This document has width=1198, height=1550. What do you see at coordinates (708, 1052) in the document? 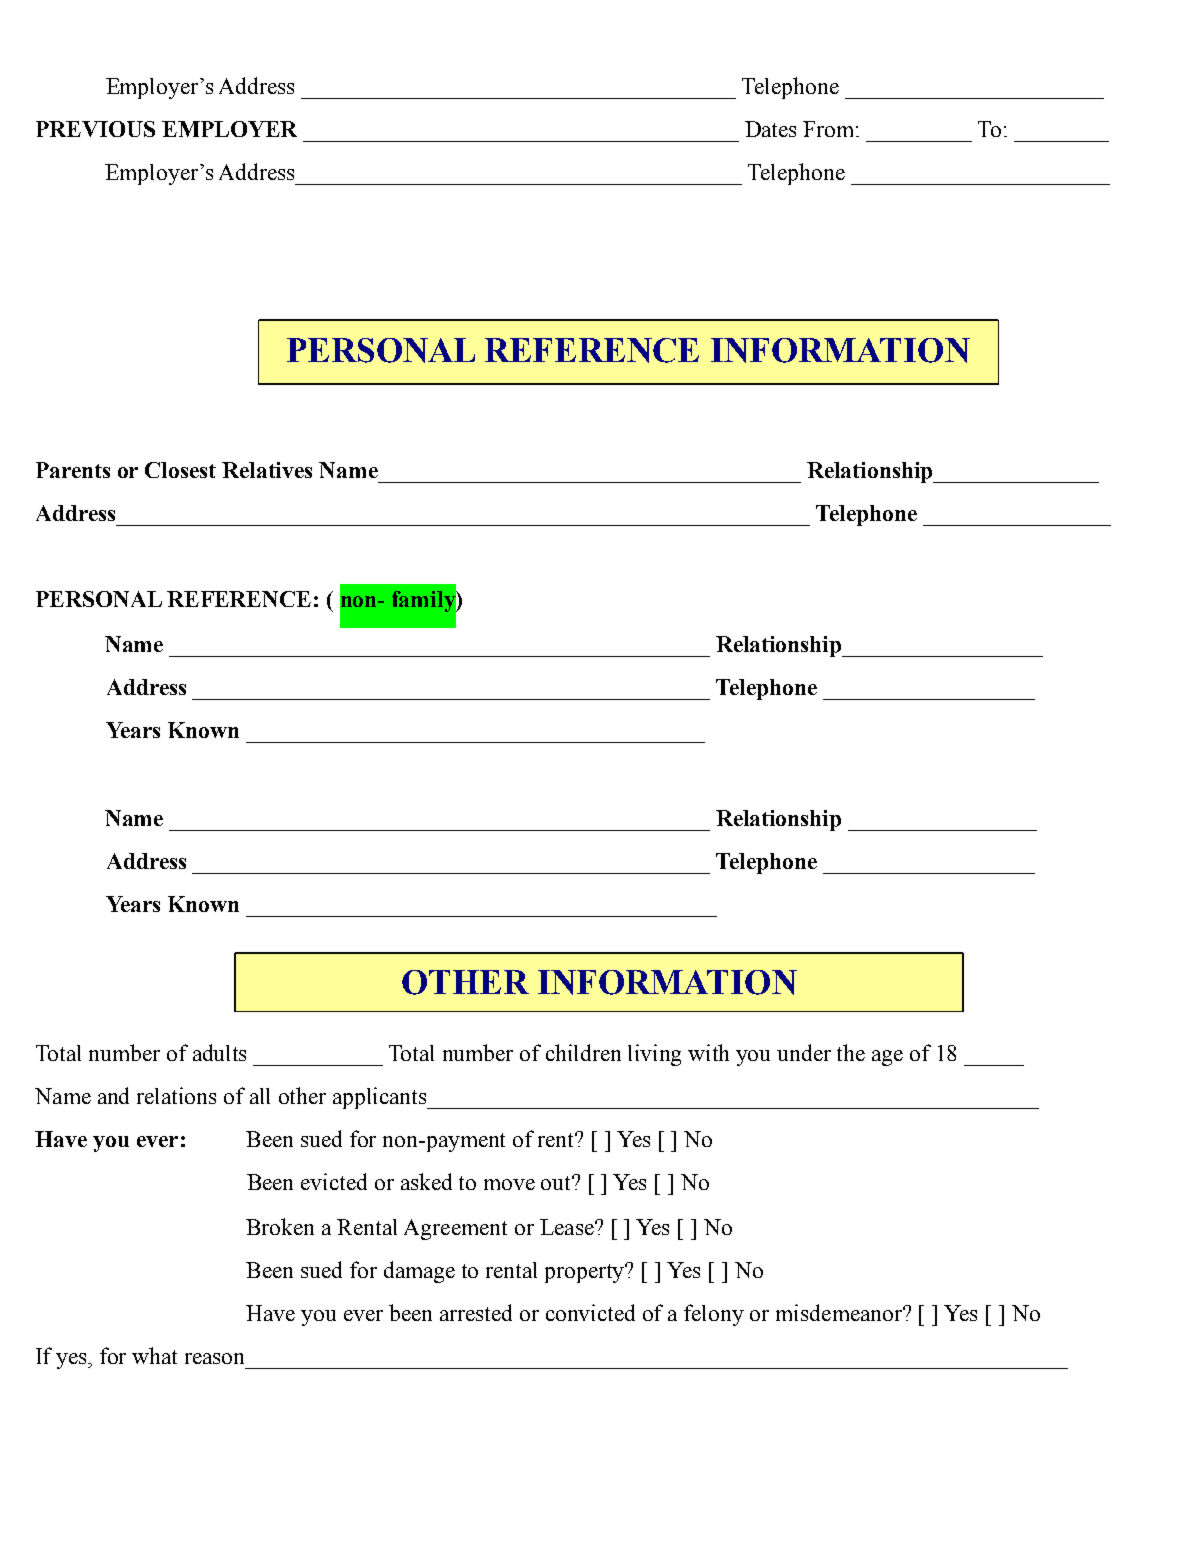
I see `with` at bounding box center [708, 1052].
